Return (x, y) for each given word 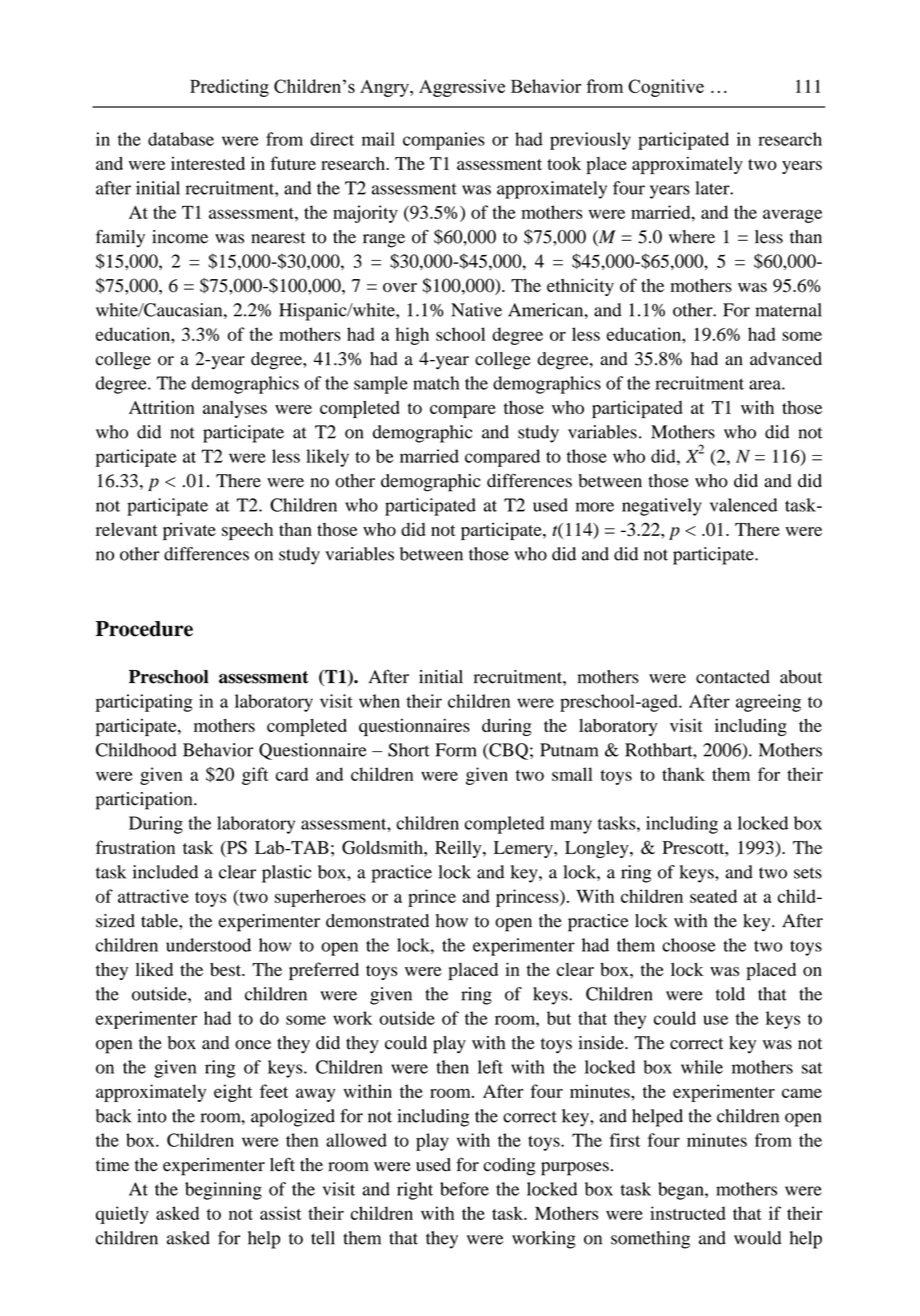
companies (444, 141)
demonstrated (377, 921)
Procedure (144, 629)
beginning (223, 1191)
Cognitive (666, 88)
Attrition (162, 407)
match (436, 383)
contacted (733, 677)
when (379, 701)
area (766, 385)
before (464, 1189)
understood (208, 945)
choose (689, 945)
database (181, 139)
